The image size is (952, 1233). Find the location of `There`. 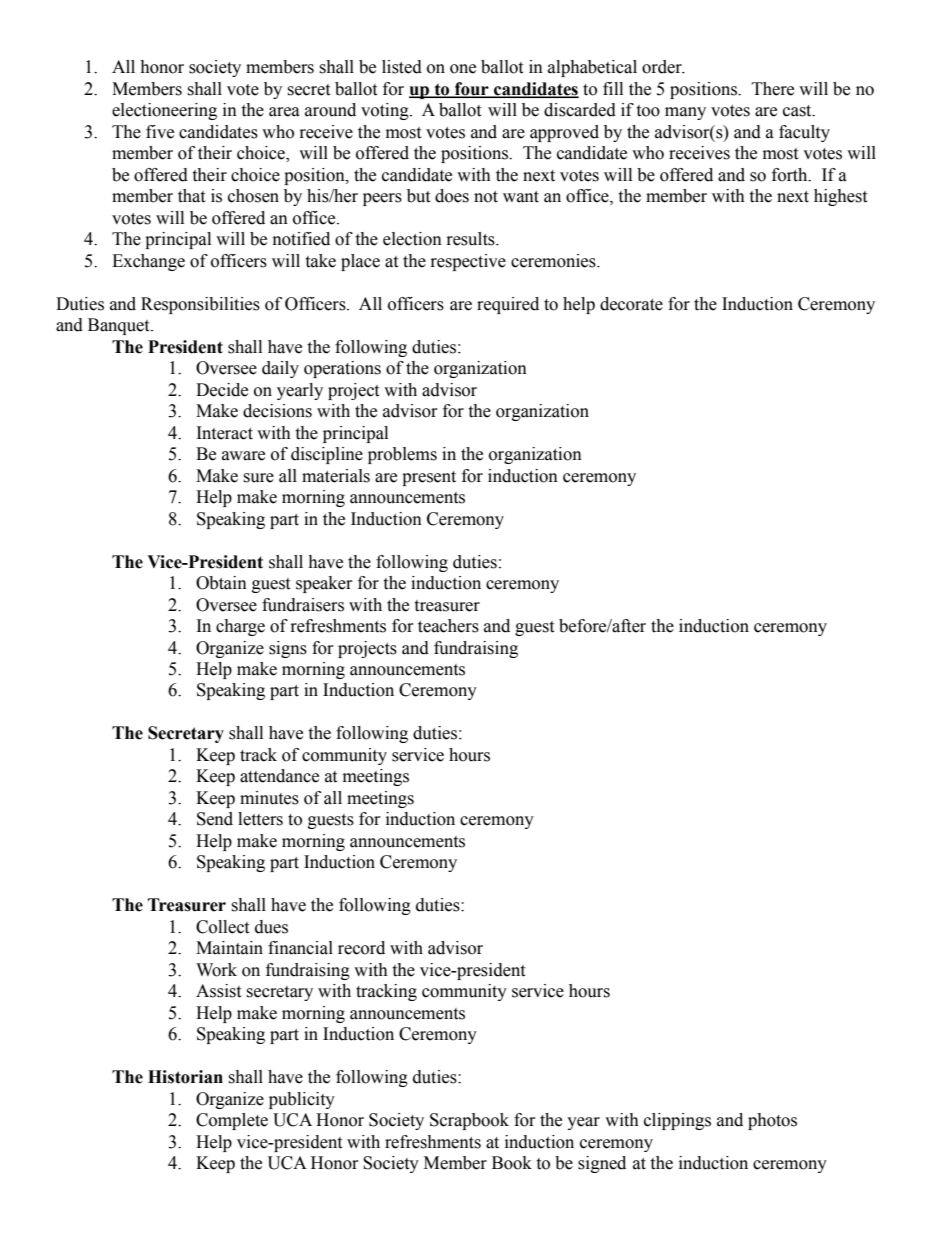

There is located at coordinates (773, 89).
